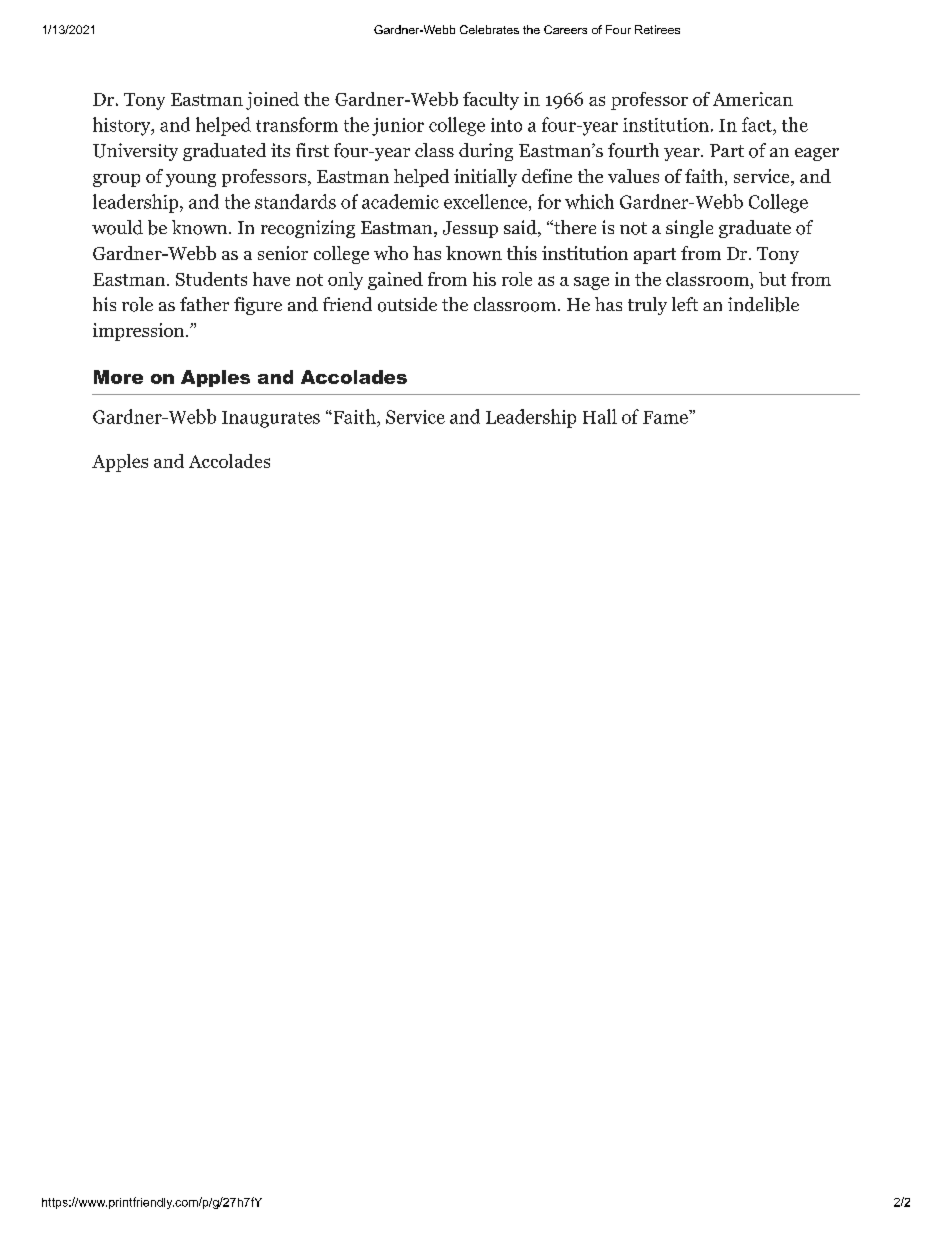  I want to click on would, so click(117, 227).
